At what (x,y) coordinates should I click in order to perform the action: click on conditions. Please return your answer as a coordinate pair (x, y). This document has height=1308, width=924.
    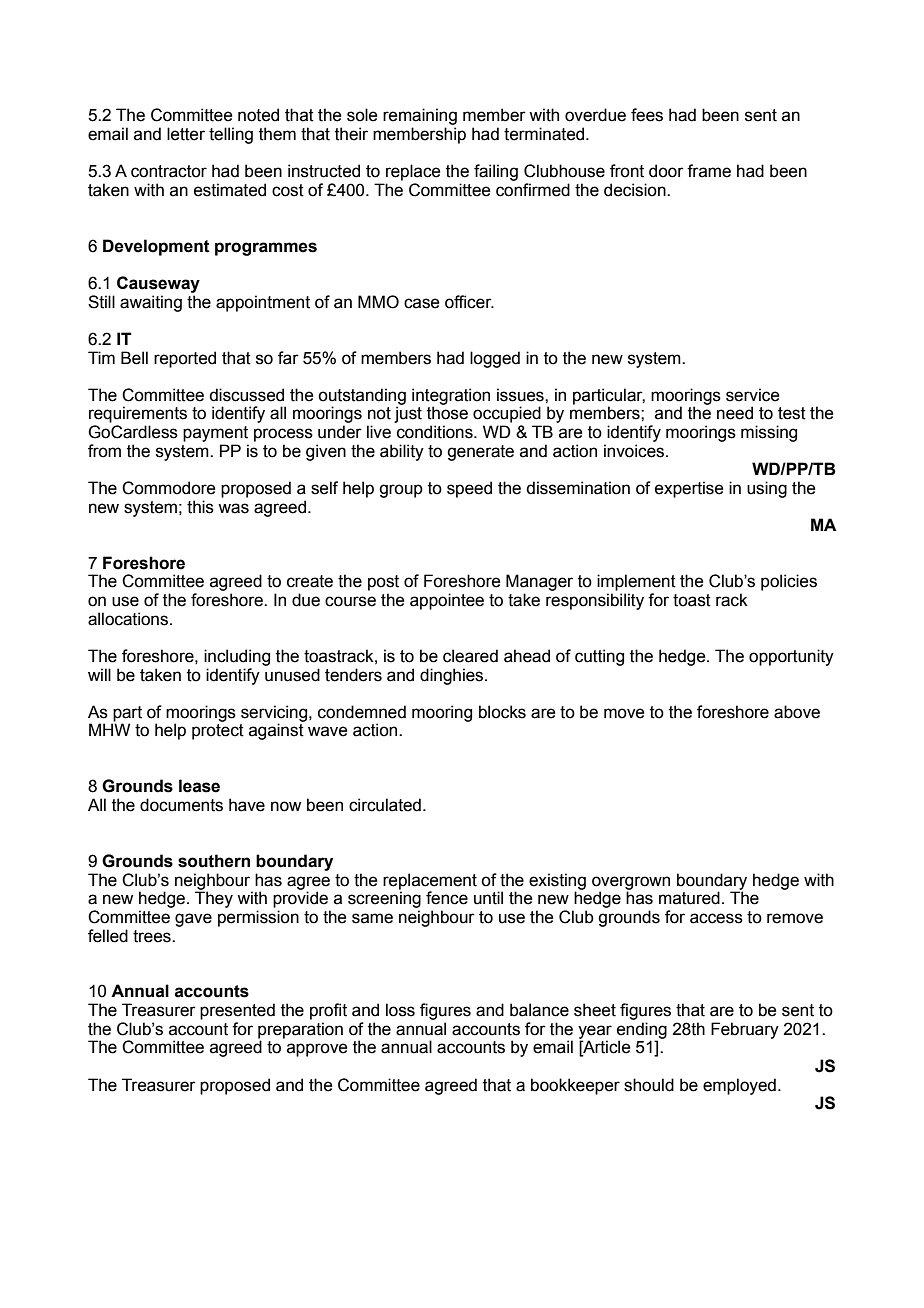
    Looking at the image, I should click on (436, 432).
